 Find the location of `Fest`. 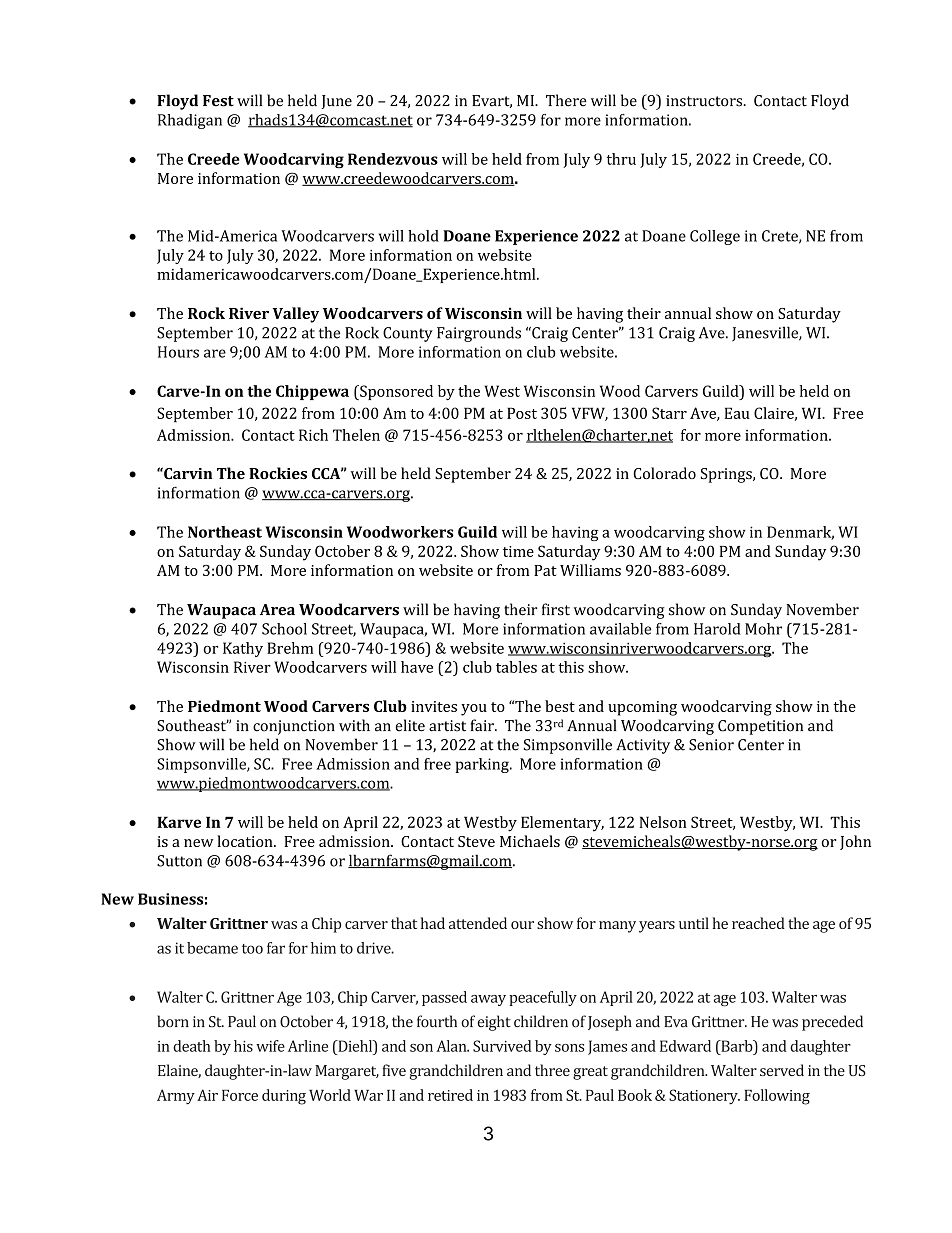

Fest is located at coordinates (218, 101).
